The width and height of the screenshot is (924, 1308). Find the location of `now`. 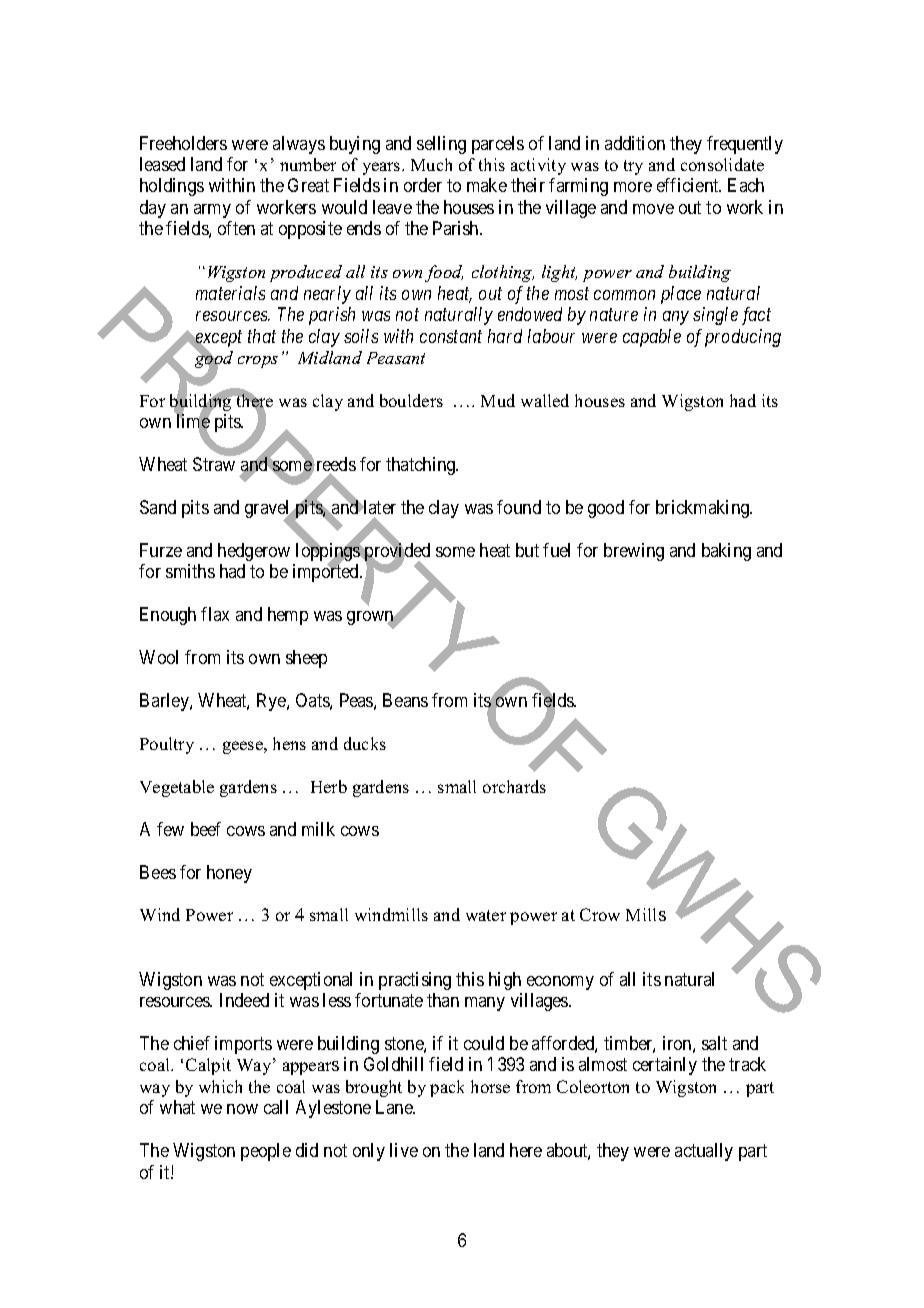

now is located at coordinates (242, 1109).
